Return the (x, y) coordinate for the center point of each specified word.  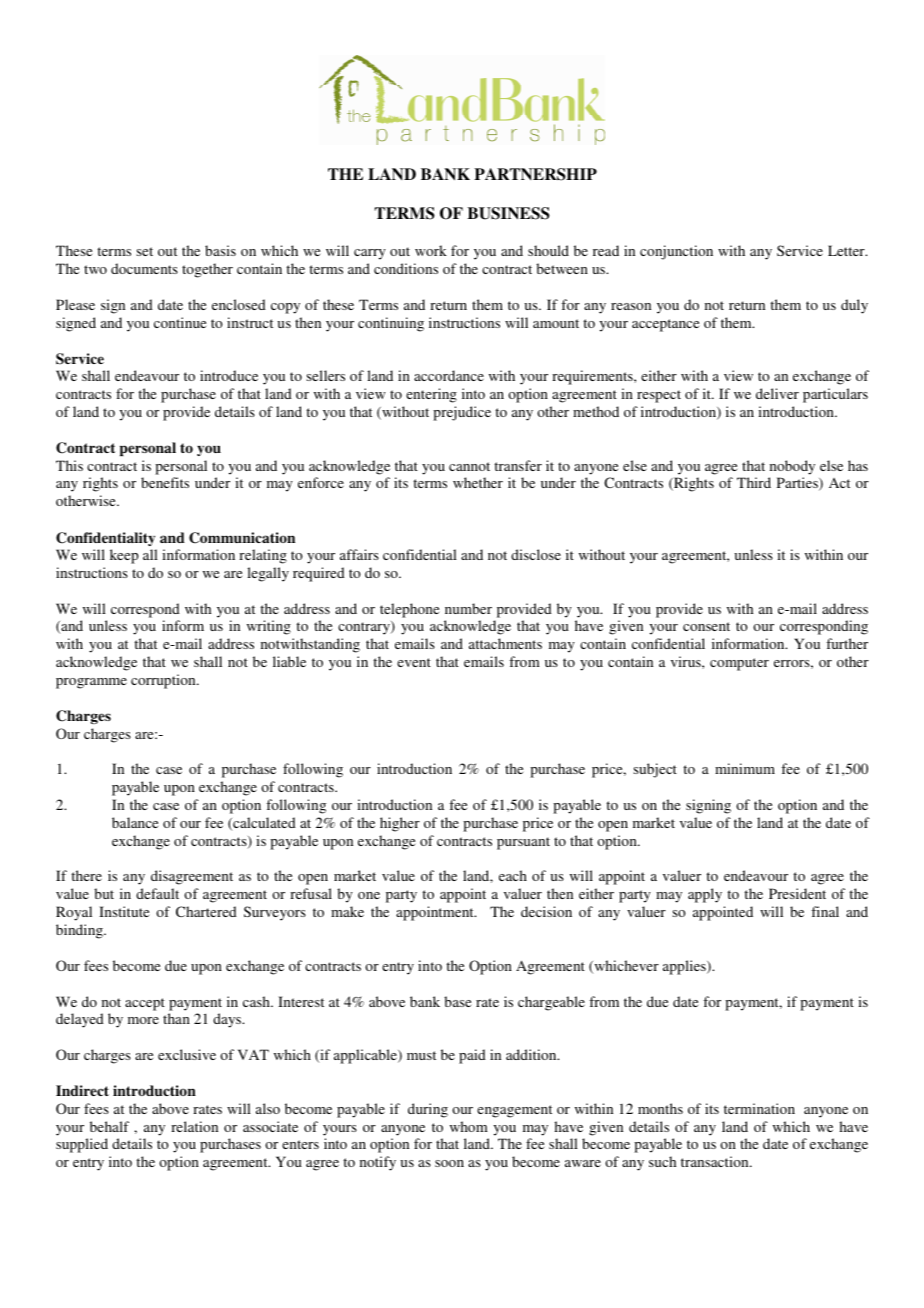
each (513, 875)
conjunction (676, 252)
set (145, 251)
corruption (164, 681)
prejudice (462, 413)
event (414, 662)
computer (739, 664)
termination (759, 1108)
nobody (792, 467)
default (157, 893)
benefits (165, 482)
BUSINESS (508, 213)
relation (194, 1126)
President (797, 893)
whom (469, 1126)
